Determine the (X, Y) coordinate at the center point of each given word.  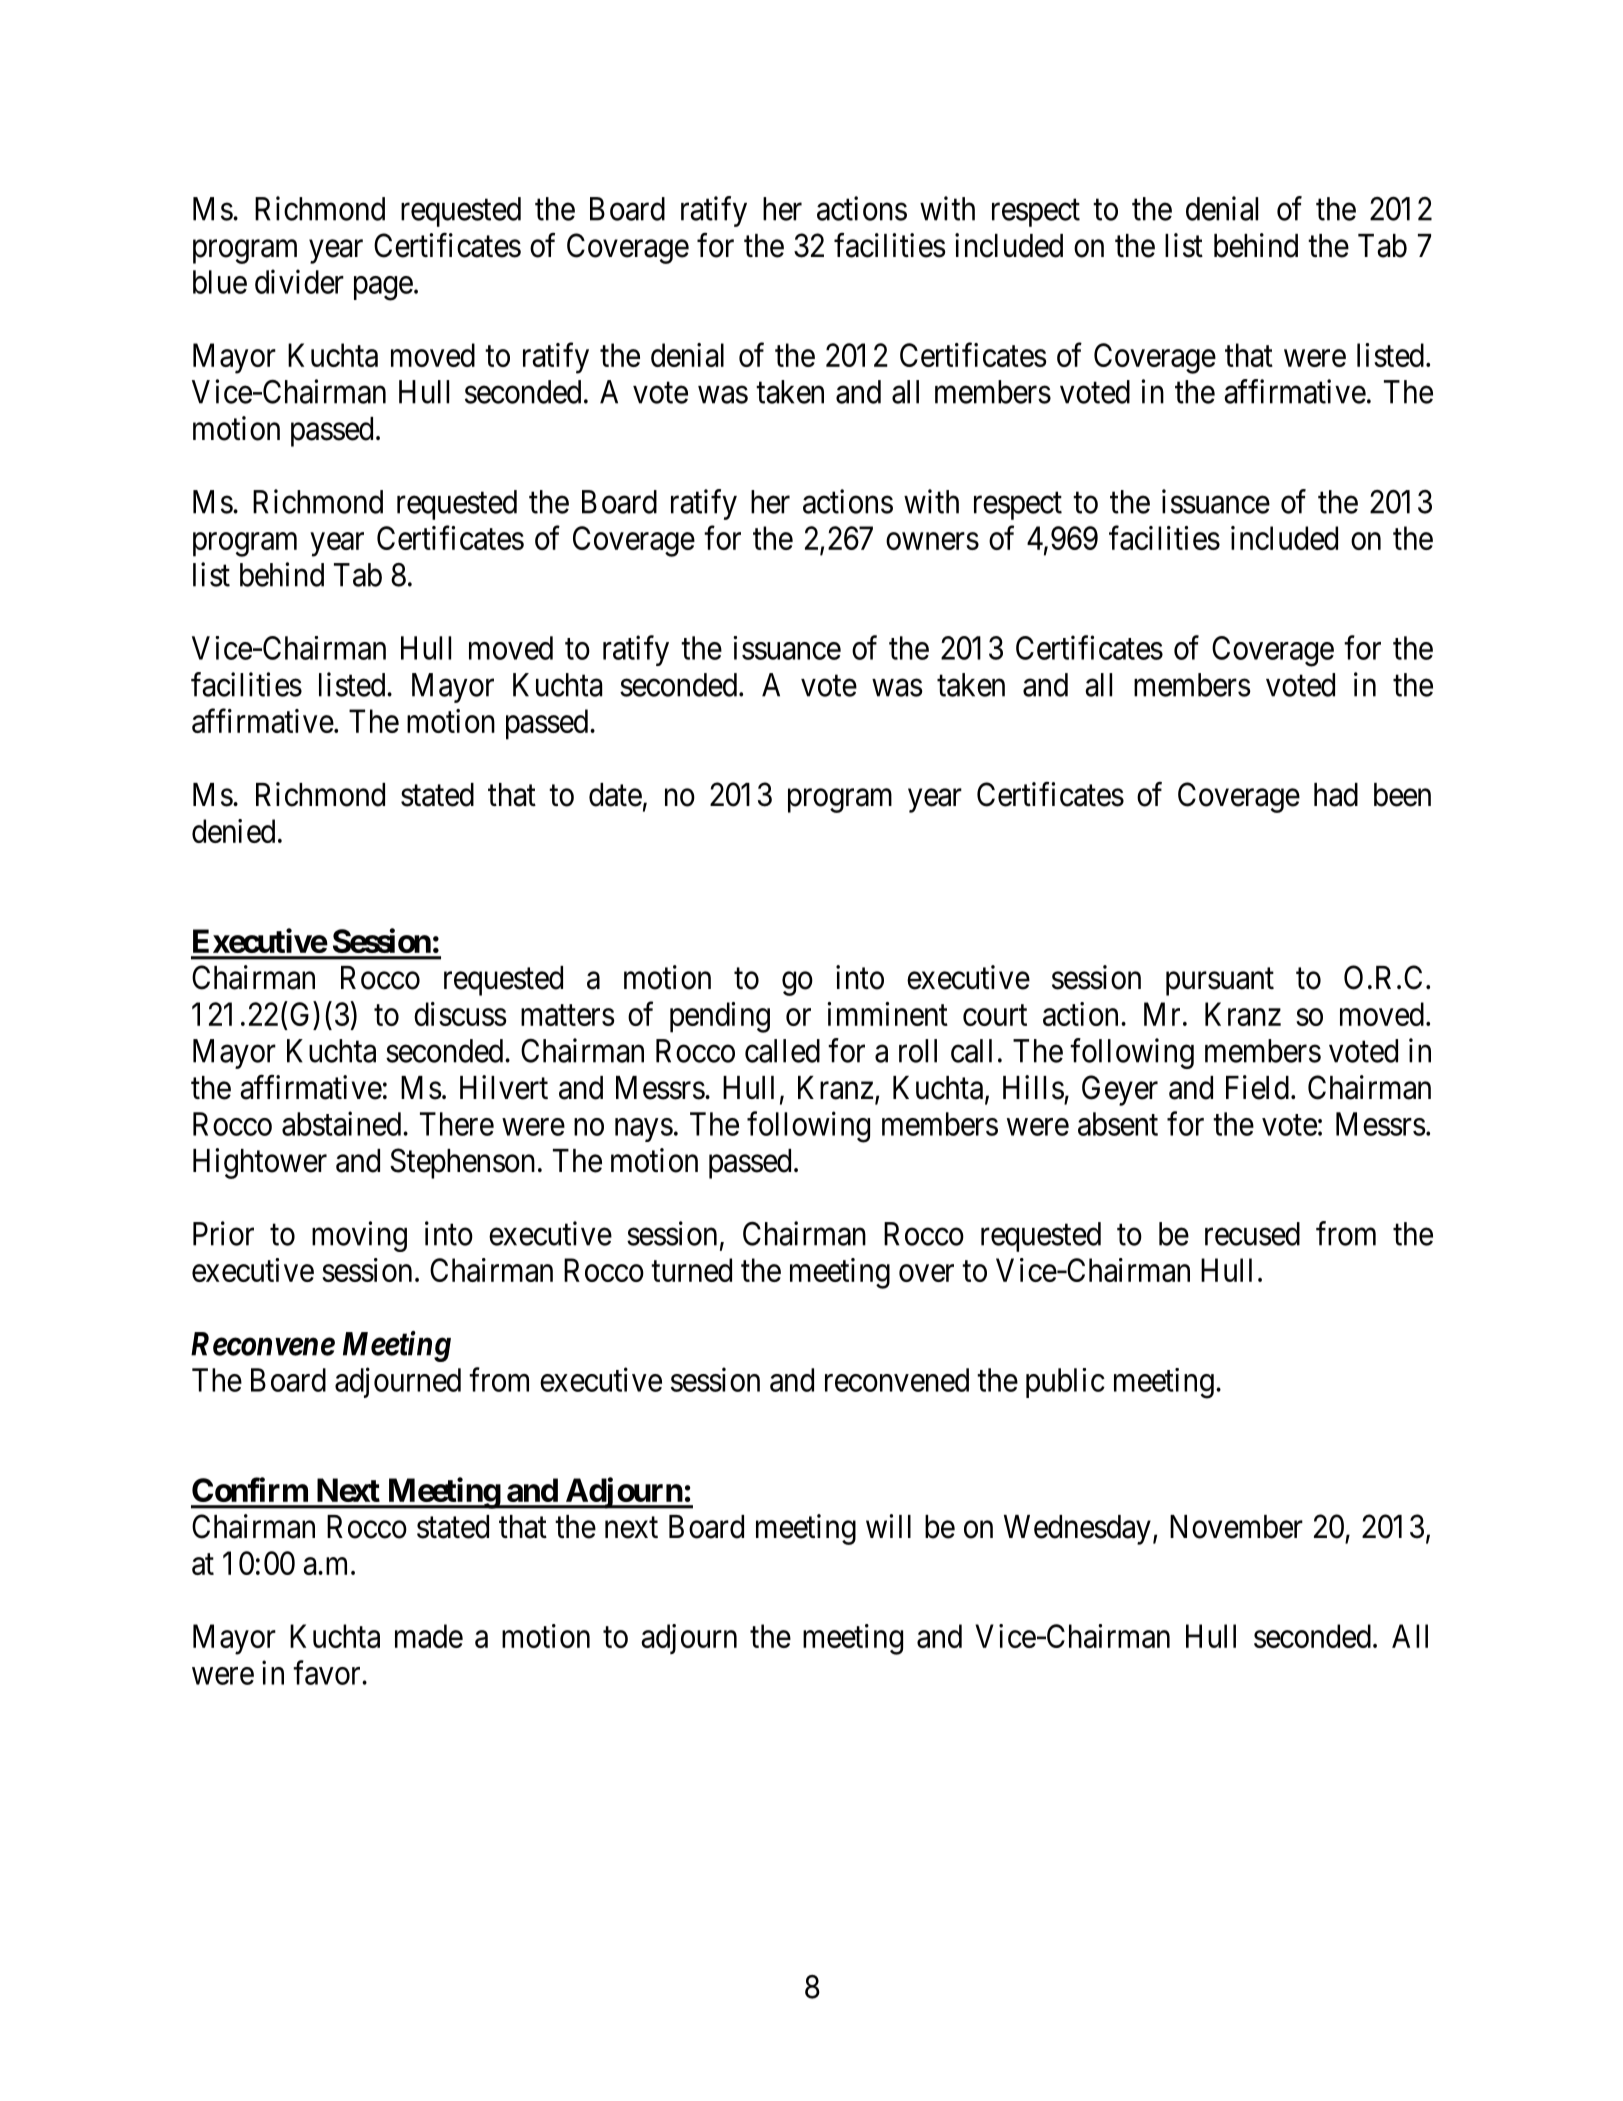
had (1336, 795)
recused (1252, 1234)
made (429, 1636)
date (615, 795)
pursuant (1220, 982)
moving (359, 1236)
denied (233, 831)
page (383, 288)
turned (691, 1270)
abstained (343, 1123)
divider (299, 281)
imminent (887, 1014)
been (1402, 795)
